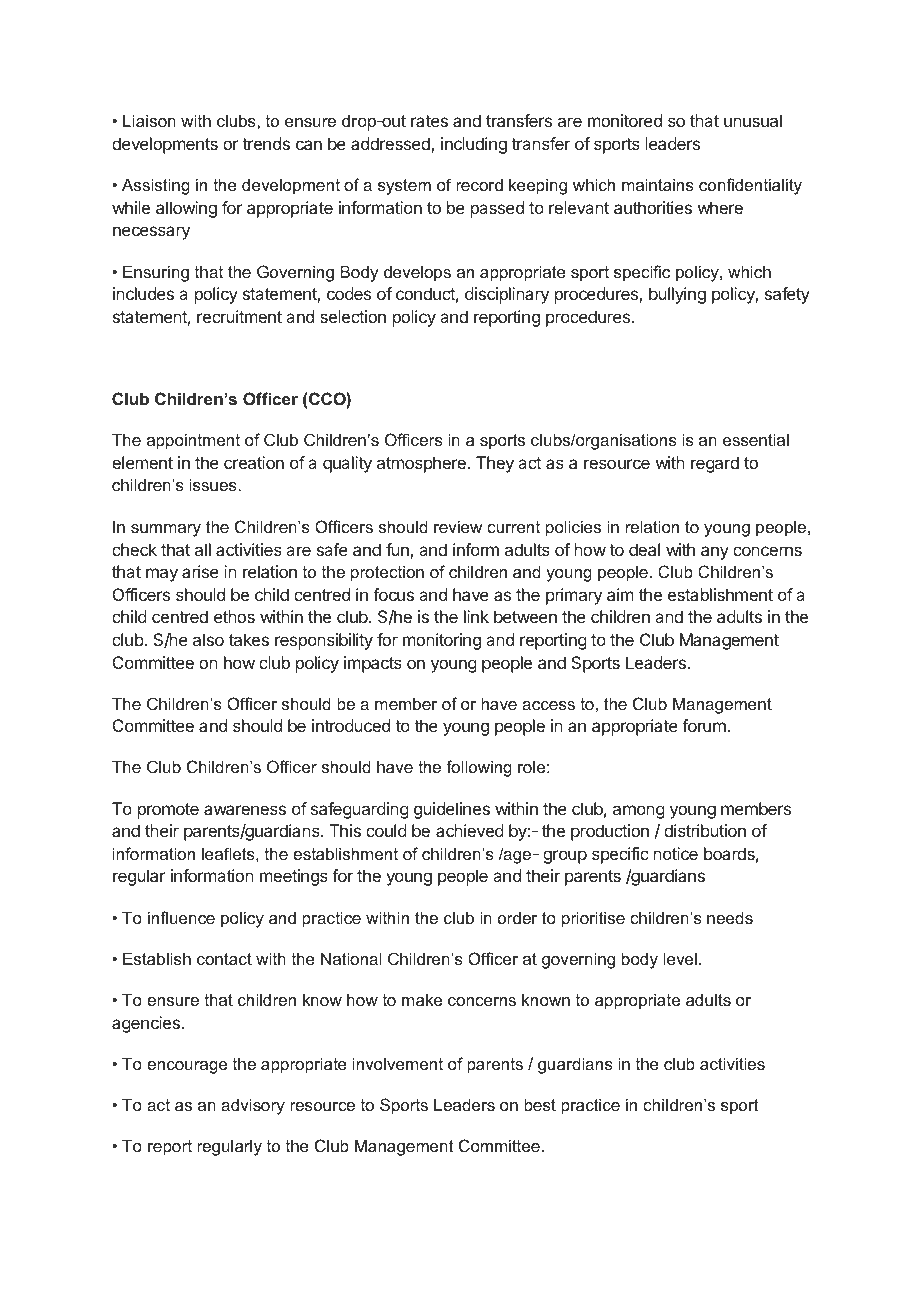  I want to click on maintains, so click(658, 184).
